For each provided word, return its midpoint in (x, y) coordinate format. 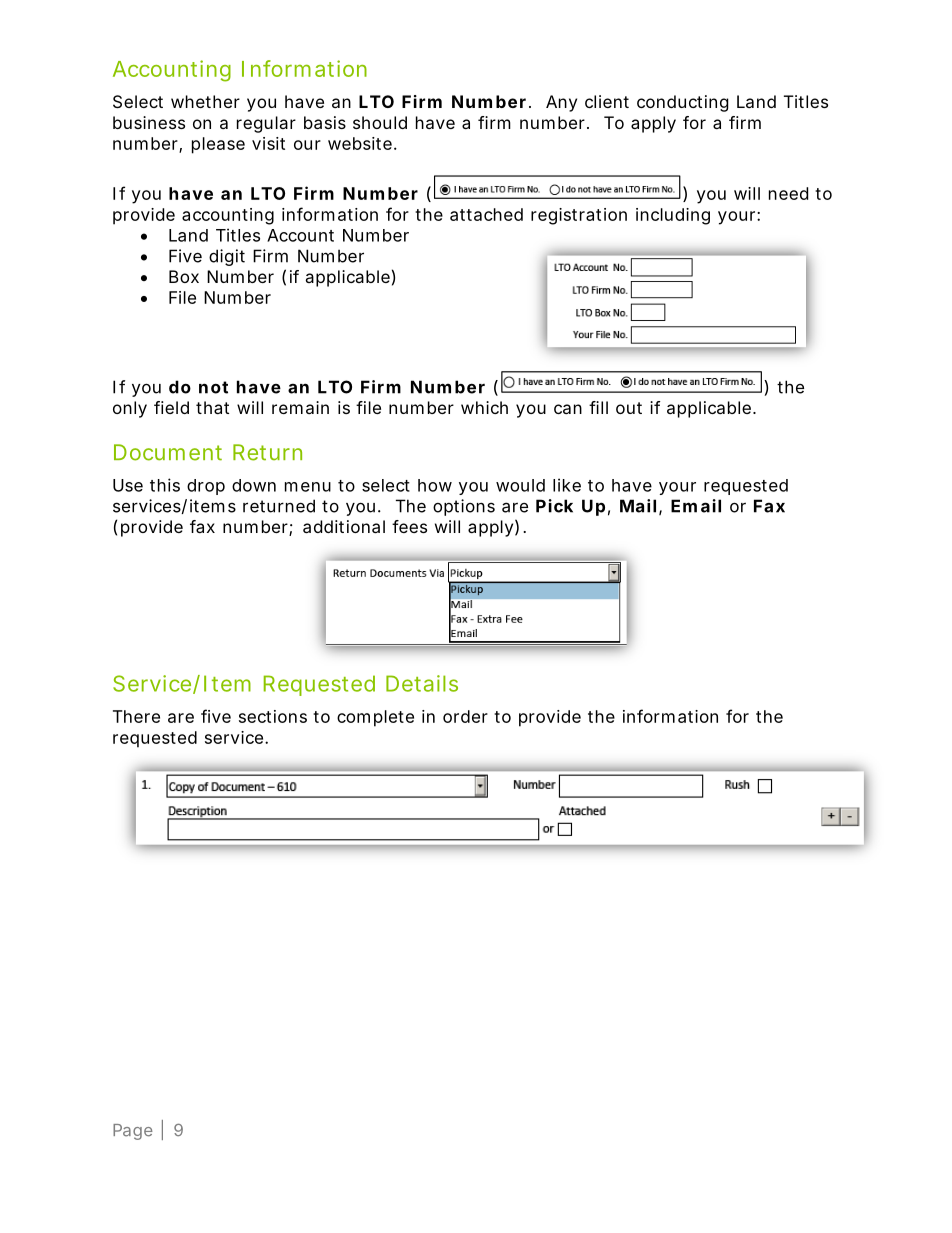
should (380, 122)
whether (205, 101)
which (484, 407)
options (464, 507)
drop (206, 487)
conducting (683, 103)
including (673, 216)
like (567, 485)
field (171, 407)
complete (375, 718)
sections (273, 716)
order (465, 716)
